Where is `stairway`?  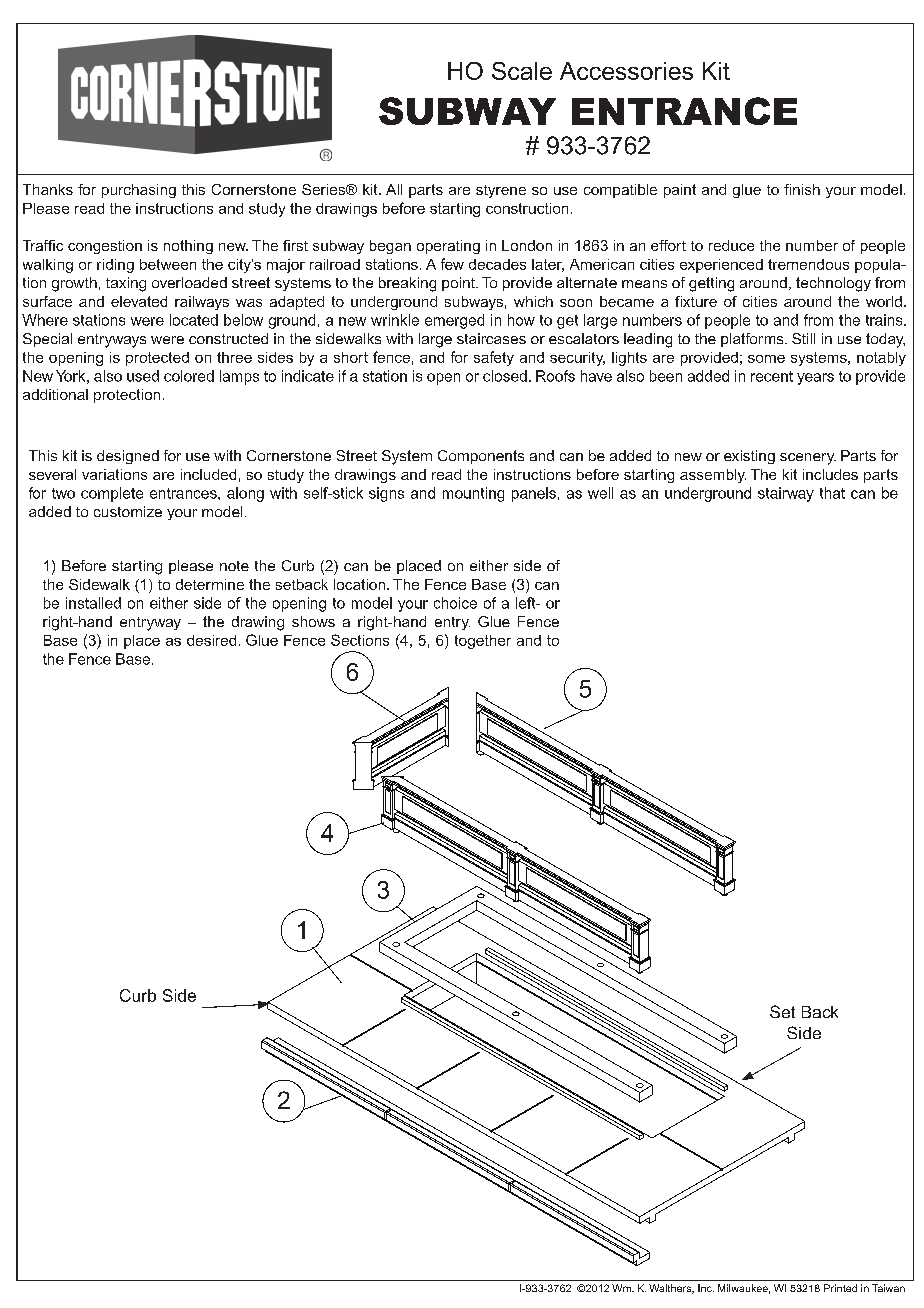
stairway is located at coordinates (786, 494).
